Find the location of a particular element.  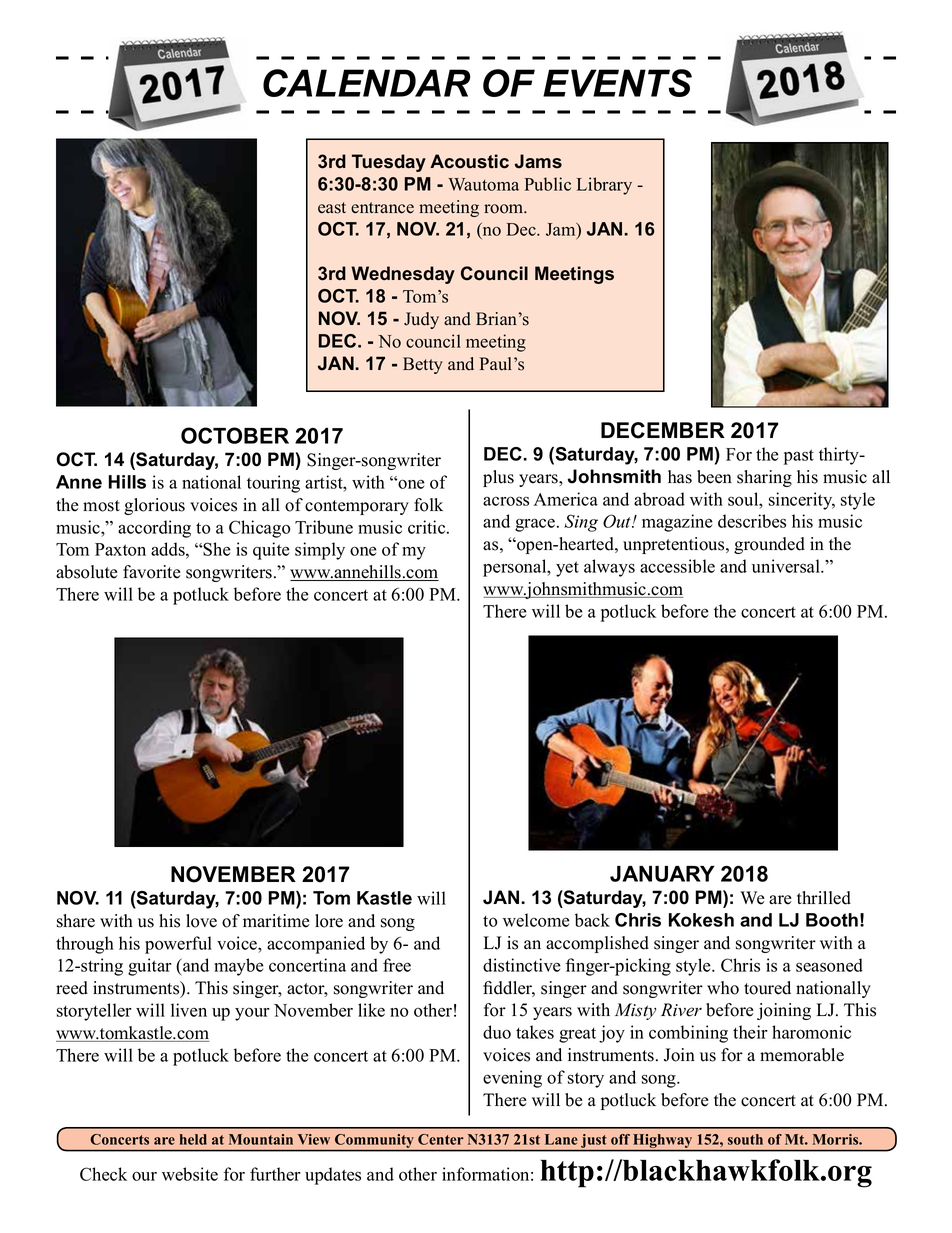

EVENTS is located at coordinates (617, 83).
